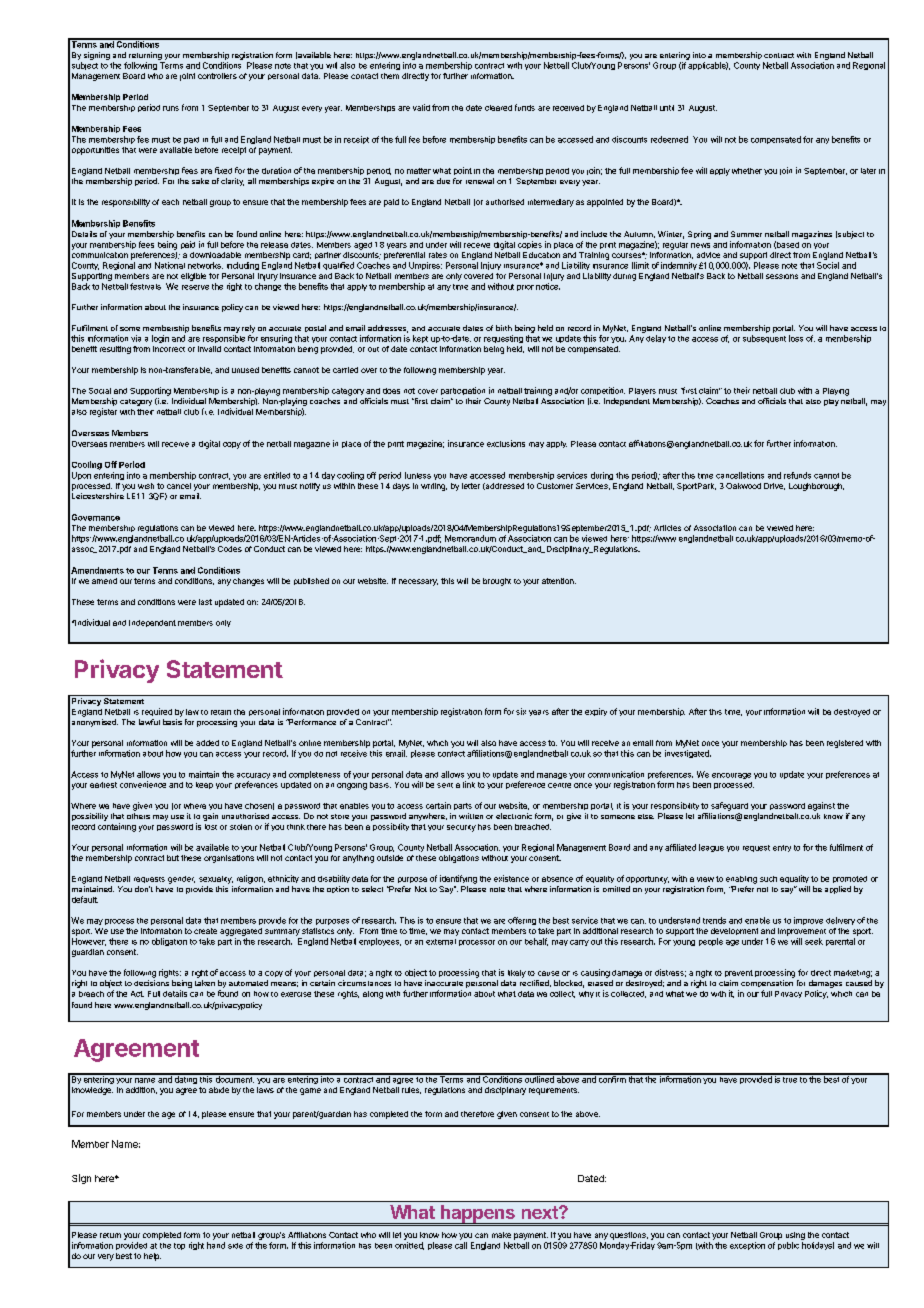 Image resolution: width=924 pixels, height=1308 pixels. What do you see at coordinates (764, 339) in the document?
I see `subsequent` at bounding box center [764, 339].
